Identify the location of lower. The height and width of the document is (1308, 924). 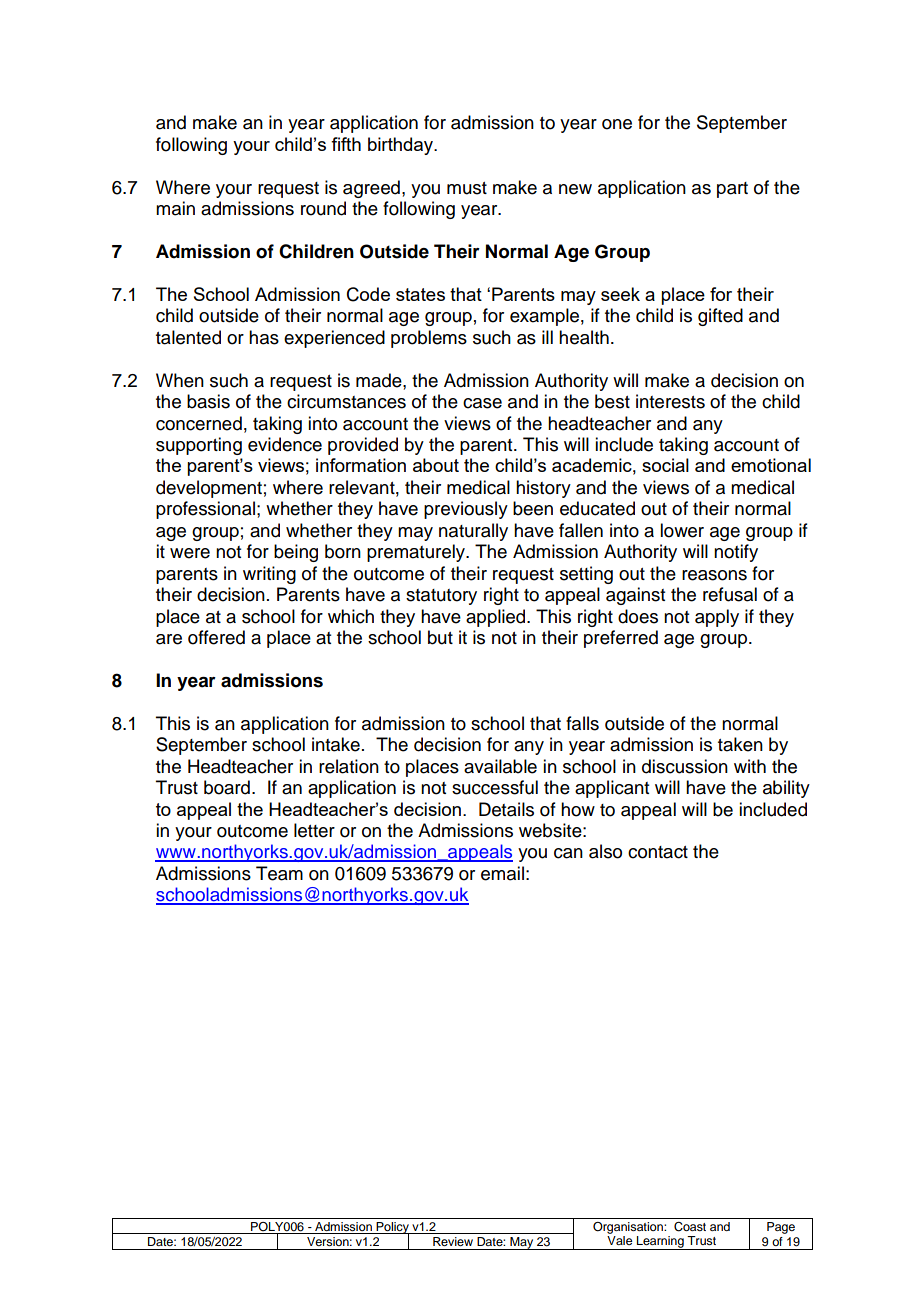
(682, 530).
